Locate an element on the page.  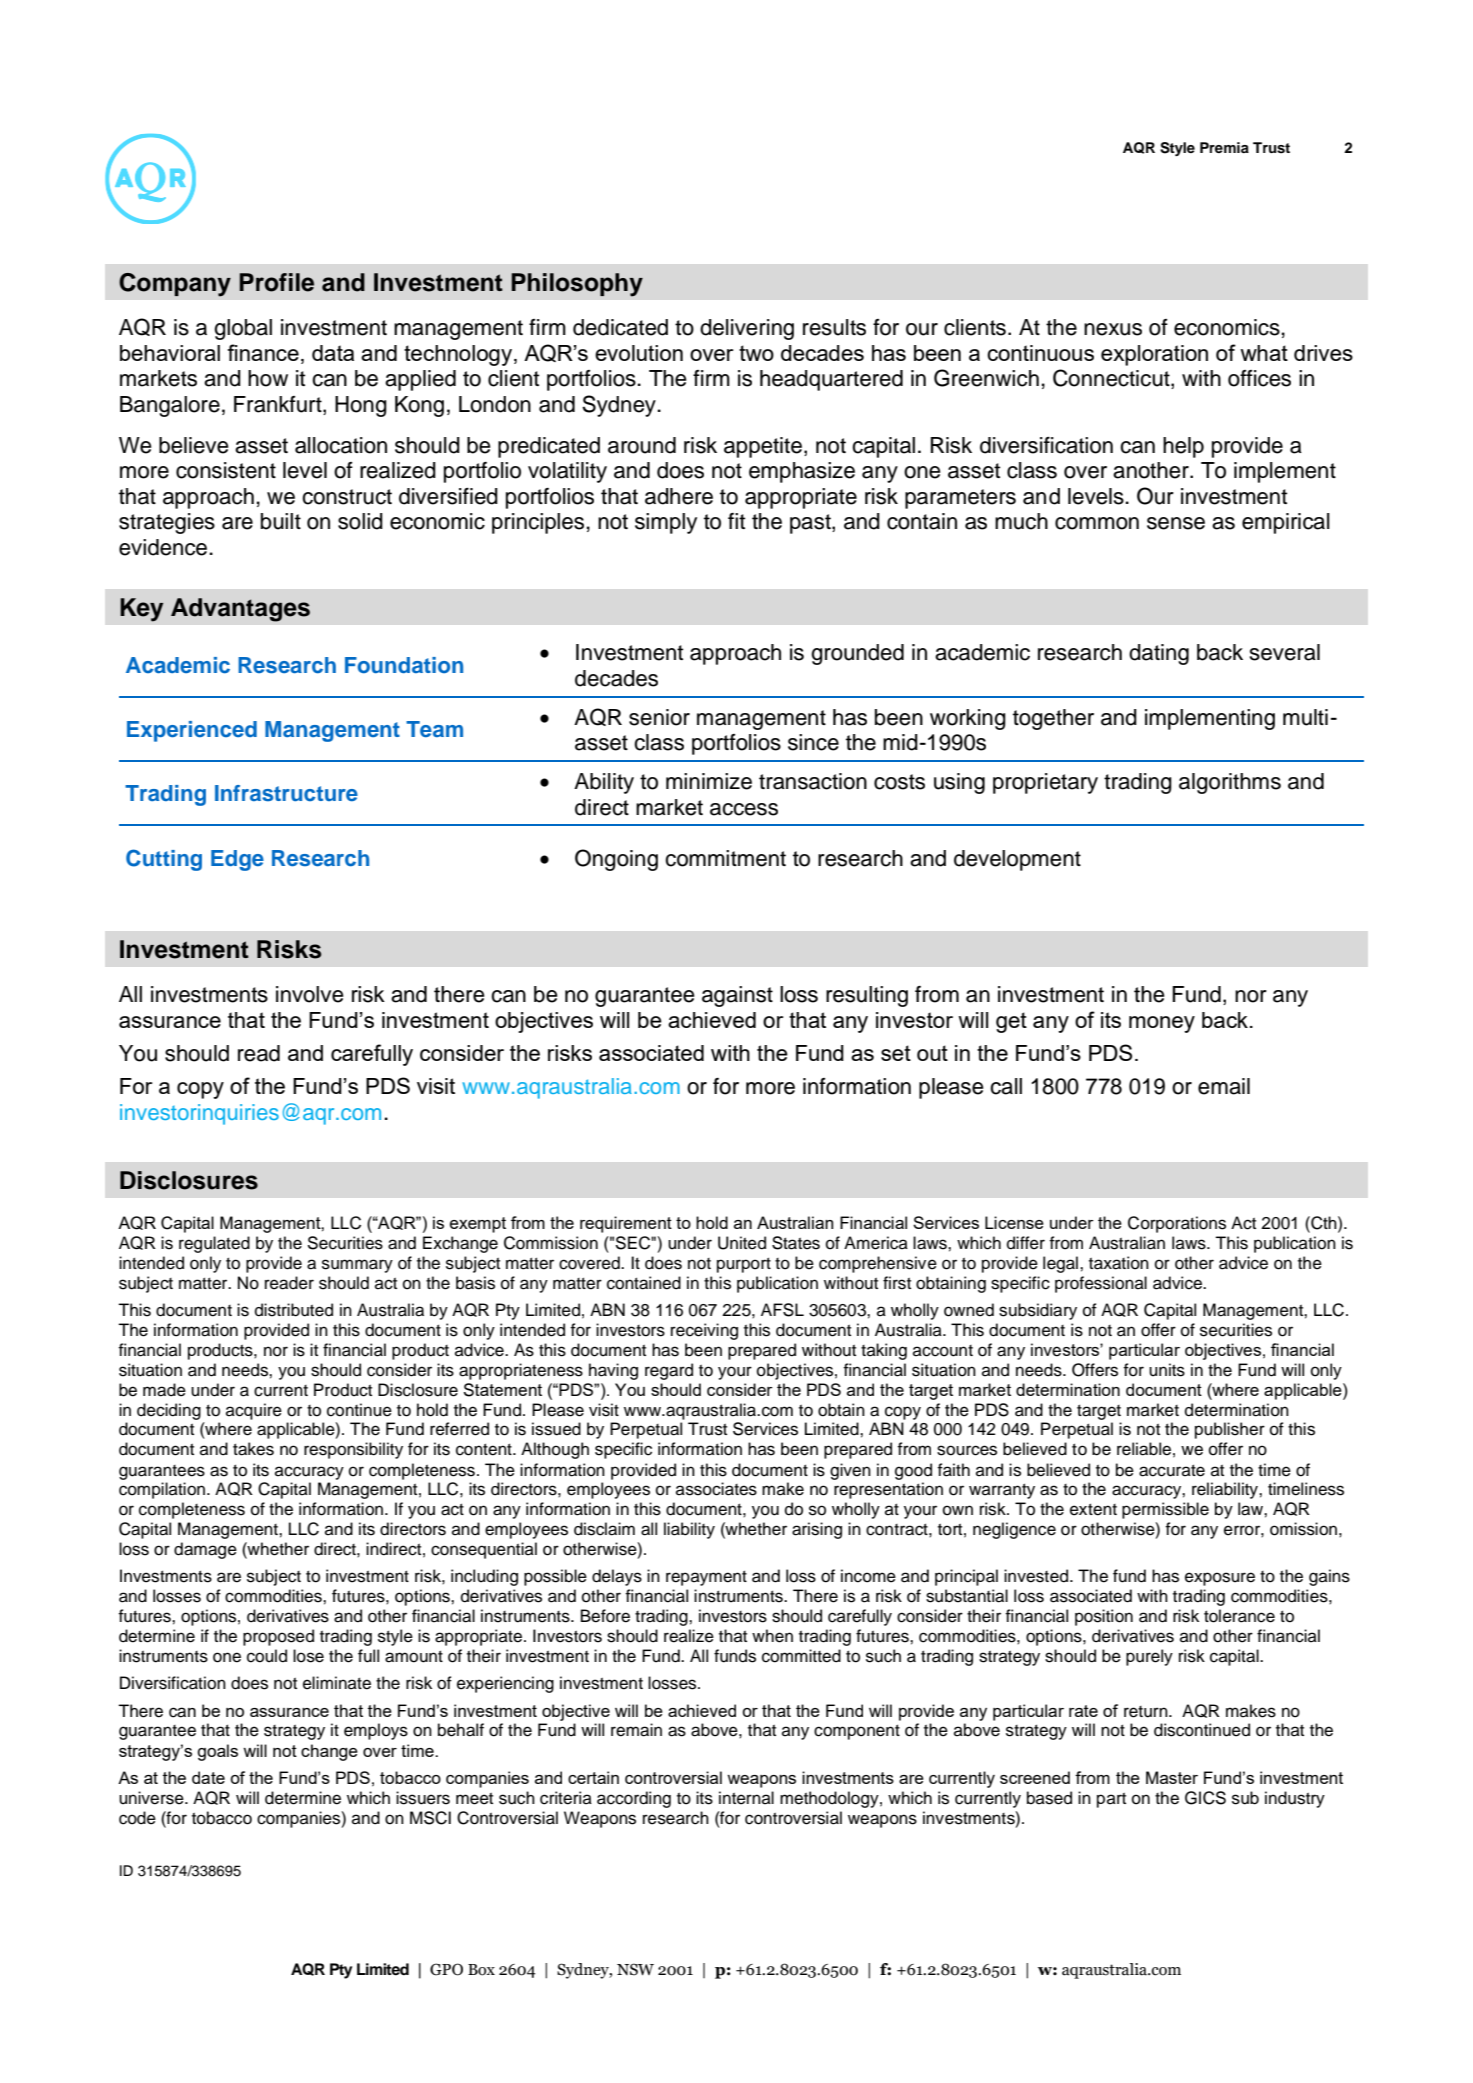
GPO is located at coordinates (446, 1969).
